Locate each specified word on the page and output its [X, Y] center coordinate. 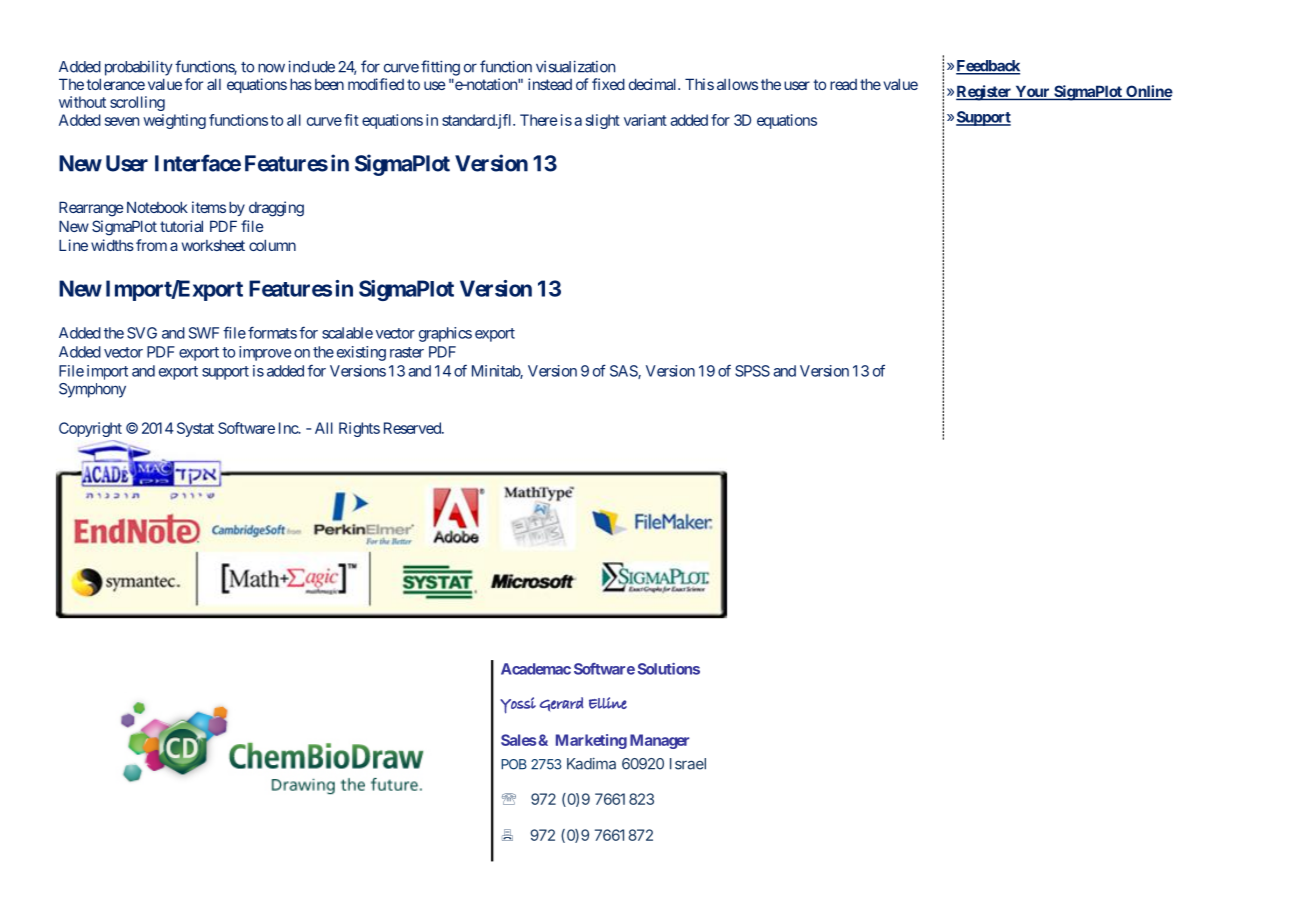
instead [550, 84]
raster [407, 352]
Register [985, 93]
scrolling [137, 103]
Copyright [90, 429]
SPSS [752, 371]
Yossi [518, 705]
